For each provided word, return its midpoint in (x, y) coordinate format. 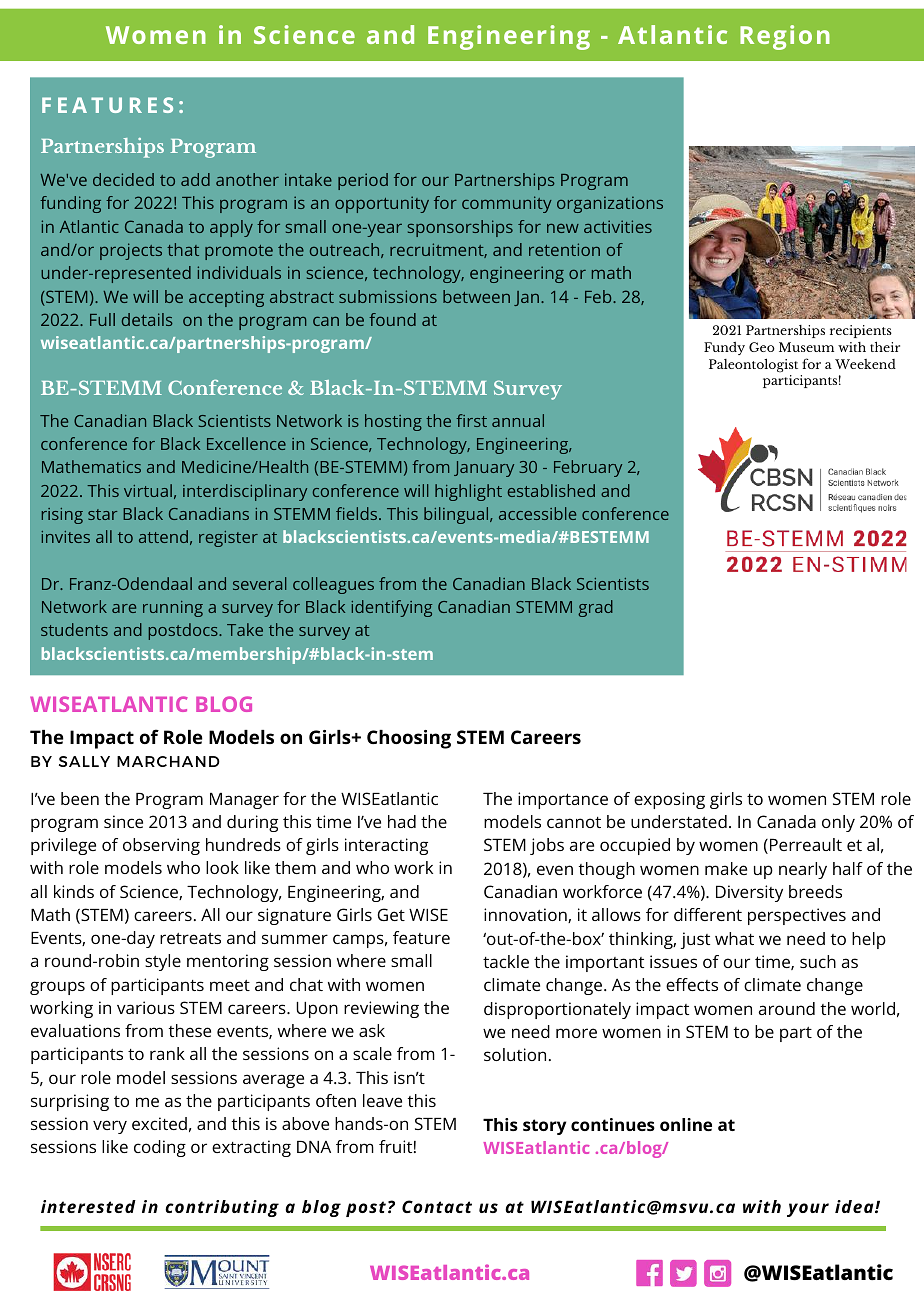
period (363, 181)
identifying (391, 608)
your (808, 1210)
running (173, 609)
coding (160, 1148)
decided (123, 179)
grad (595, 608)
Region (785, 37)
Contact (437, 1206)
